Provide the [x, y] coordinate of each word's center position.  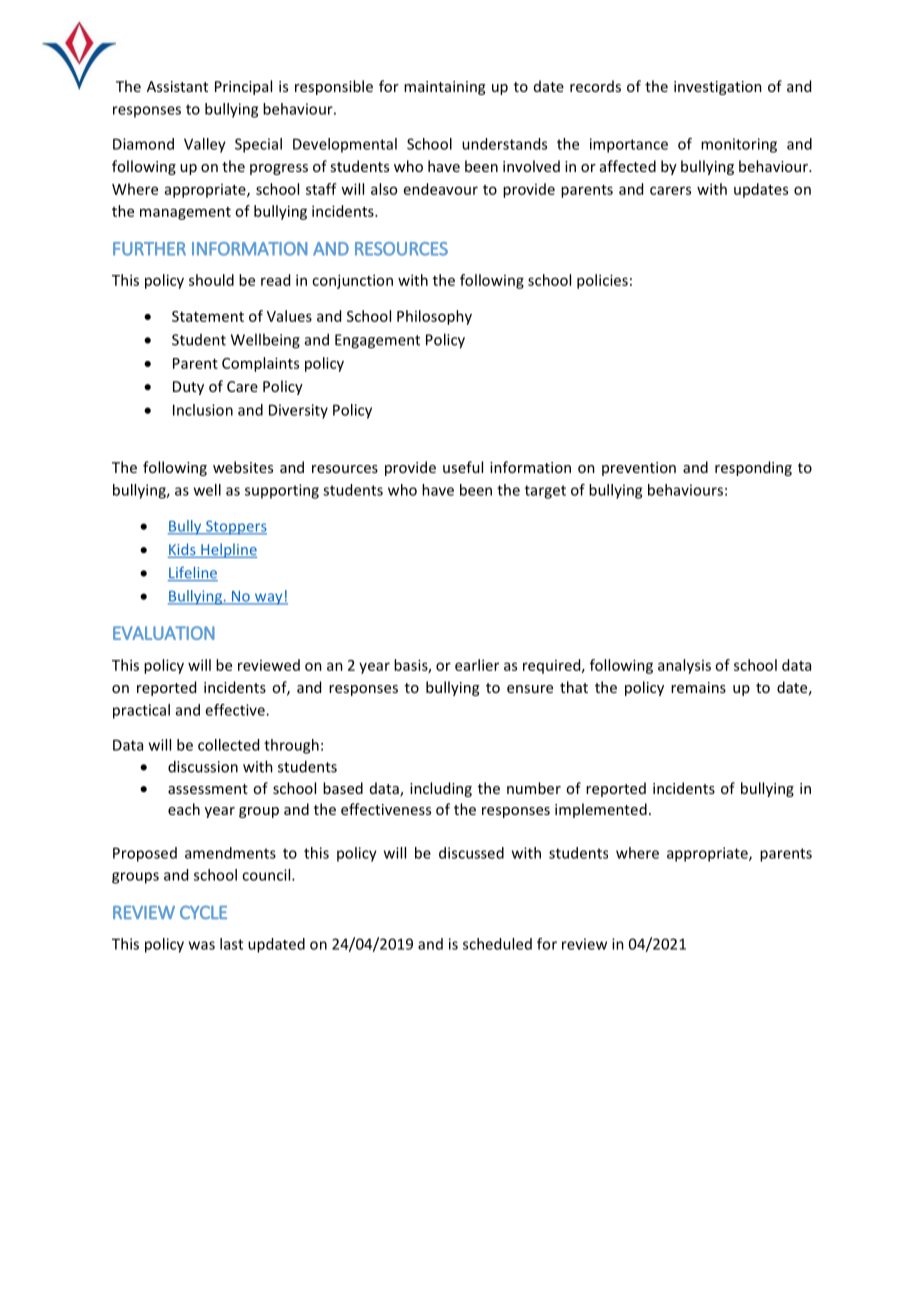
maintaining [444, 88]
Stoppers [235, 527]
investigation [718, 88]
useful [463, 467]
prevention [639, 469]
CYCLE [203, 912]
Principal [243, 87]
